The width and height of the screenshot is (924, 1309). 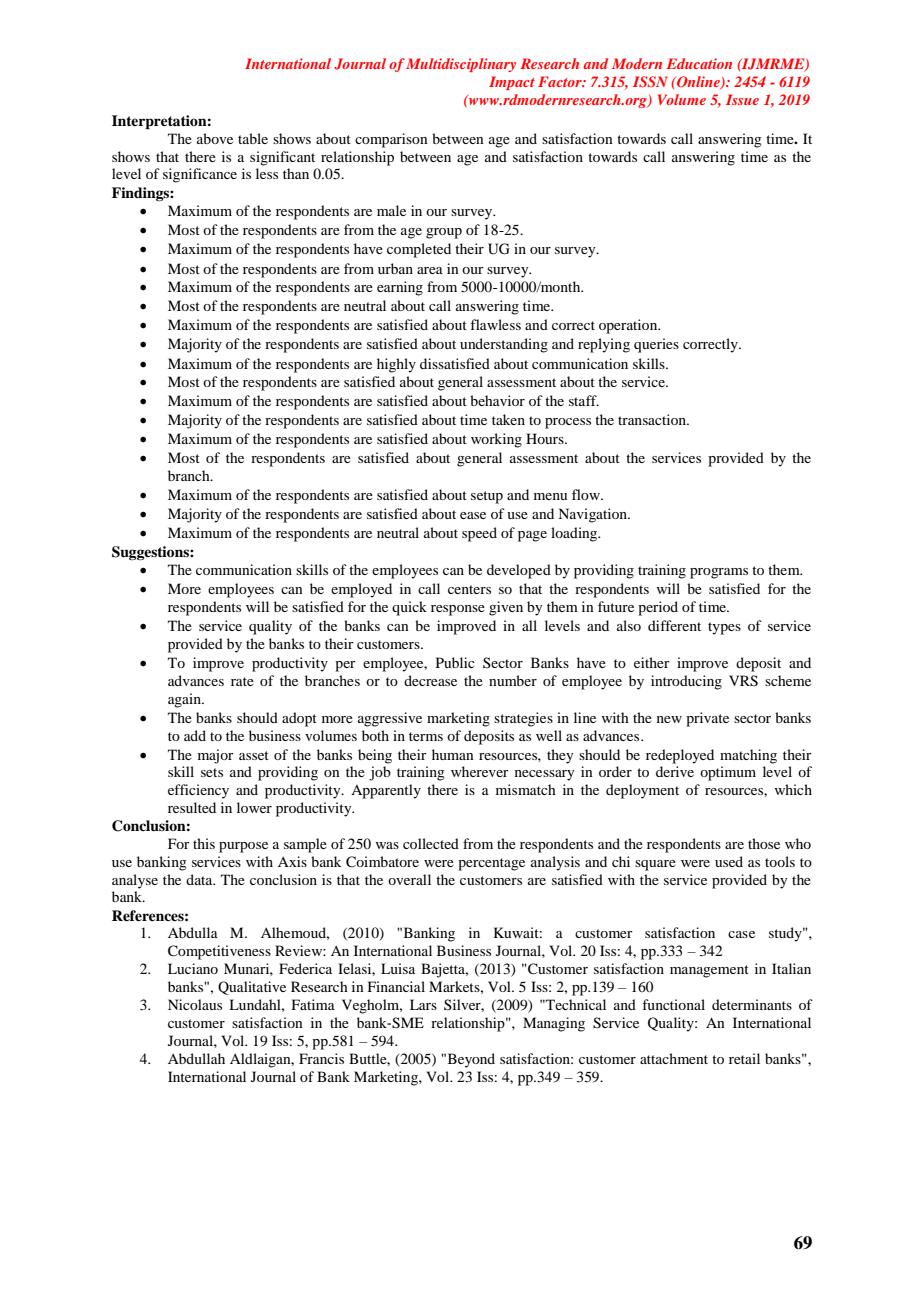 What do you see at coordinates (361, 590) in the screenshot?
I see `employed` at bounding box center [361, 590].
